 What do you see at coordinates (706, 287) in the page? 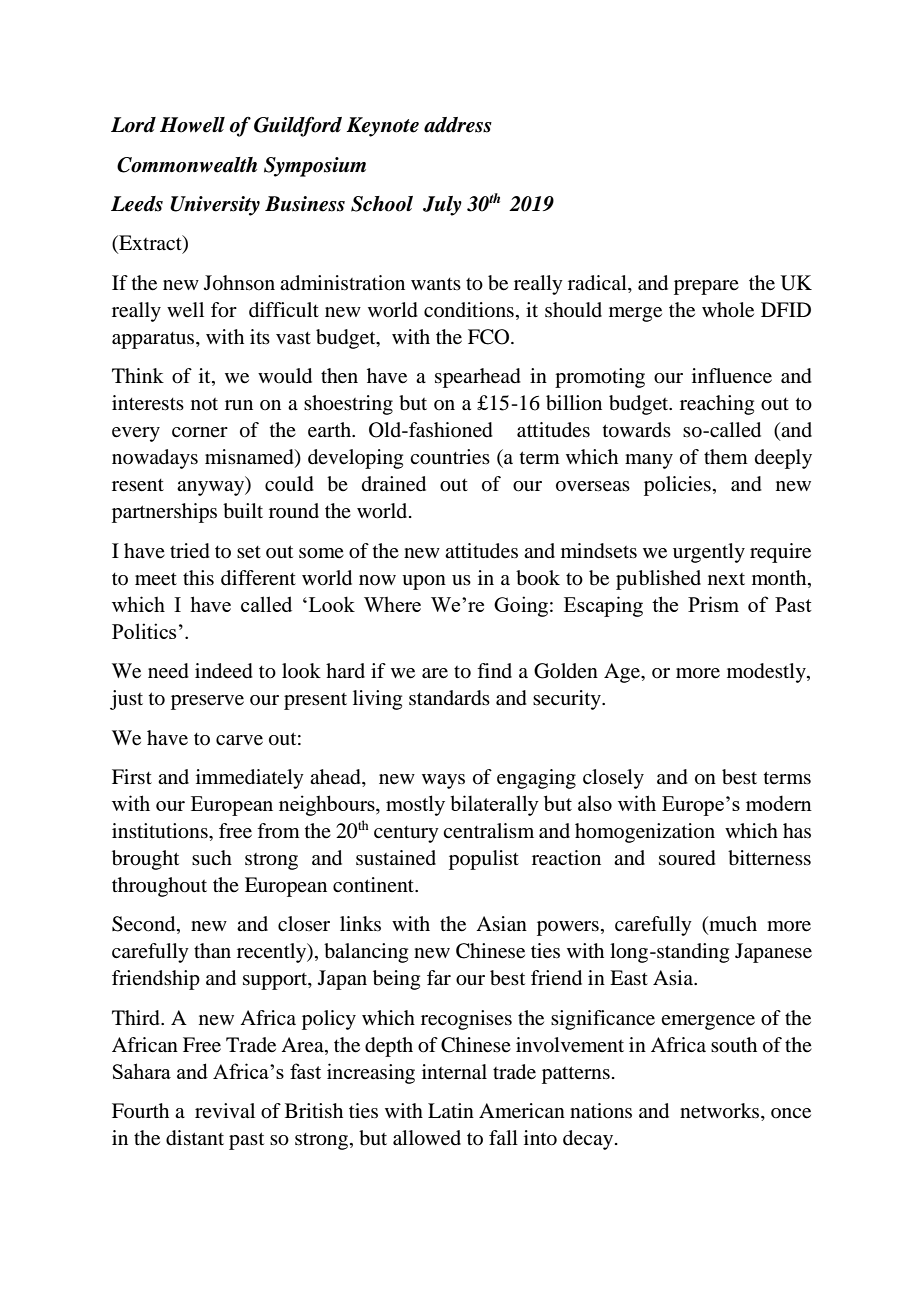
I see `prepare` at bounding box center [706, 287].
